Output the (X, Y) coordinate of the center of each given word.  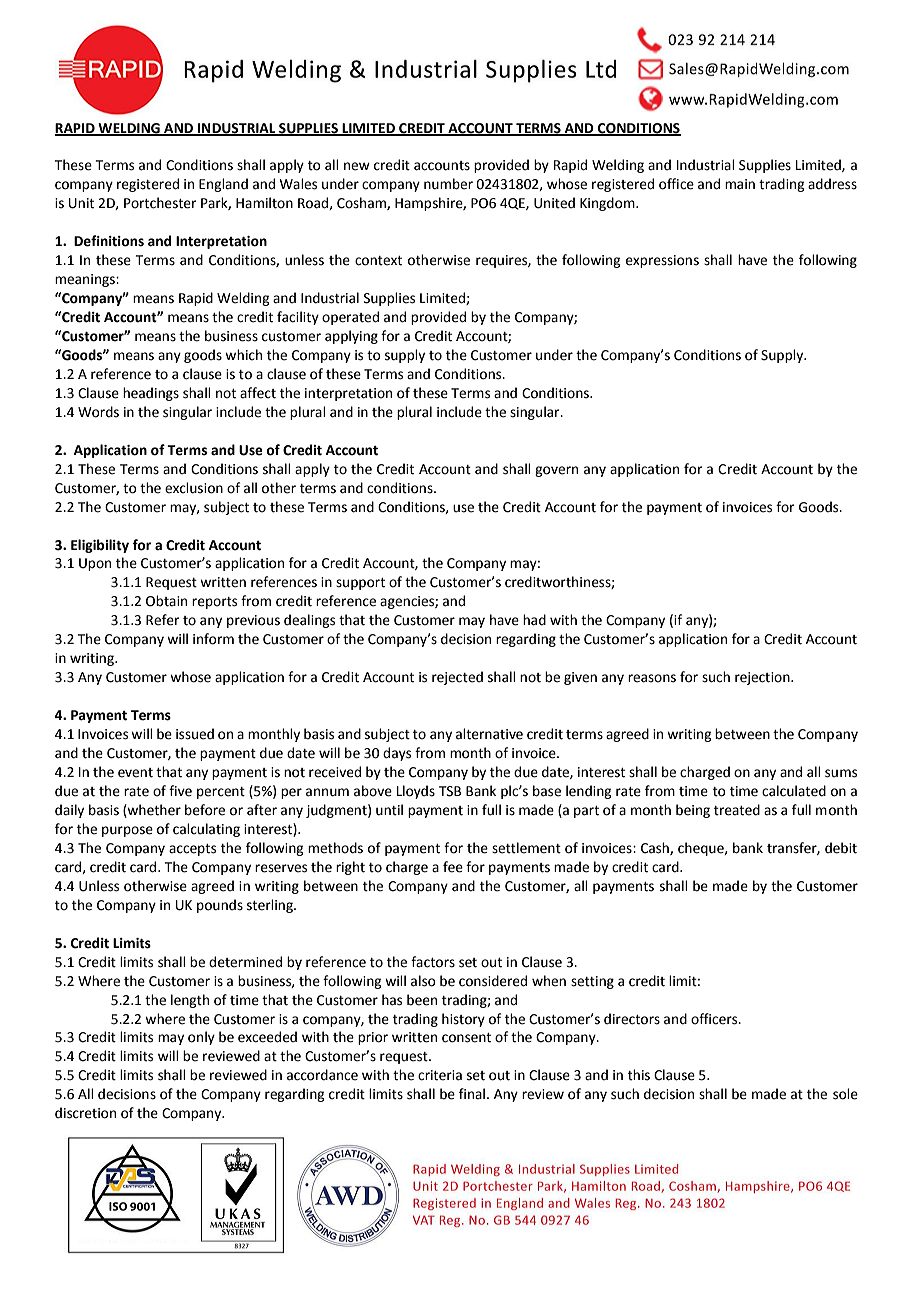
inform (213, 639)
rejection (763, 678)
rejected (457, 678)
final (473, 1093)
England (223, 185)
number (448, 184)
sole (845, 1094)
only (201, 1038)
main (740, 184)
